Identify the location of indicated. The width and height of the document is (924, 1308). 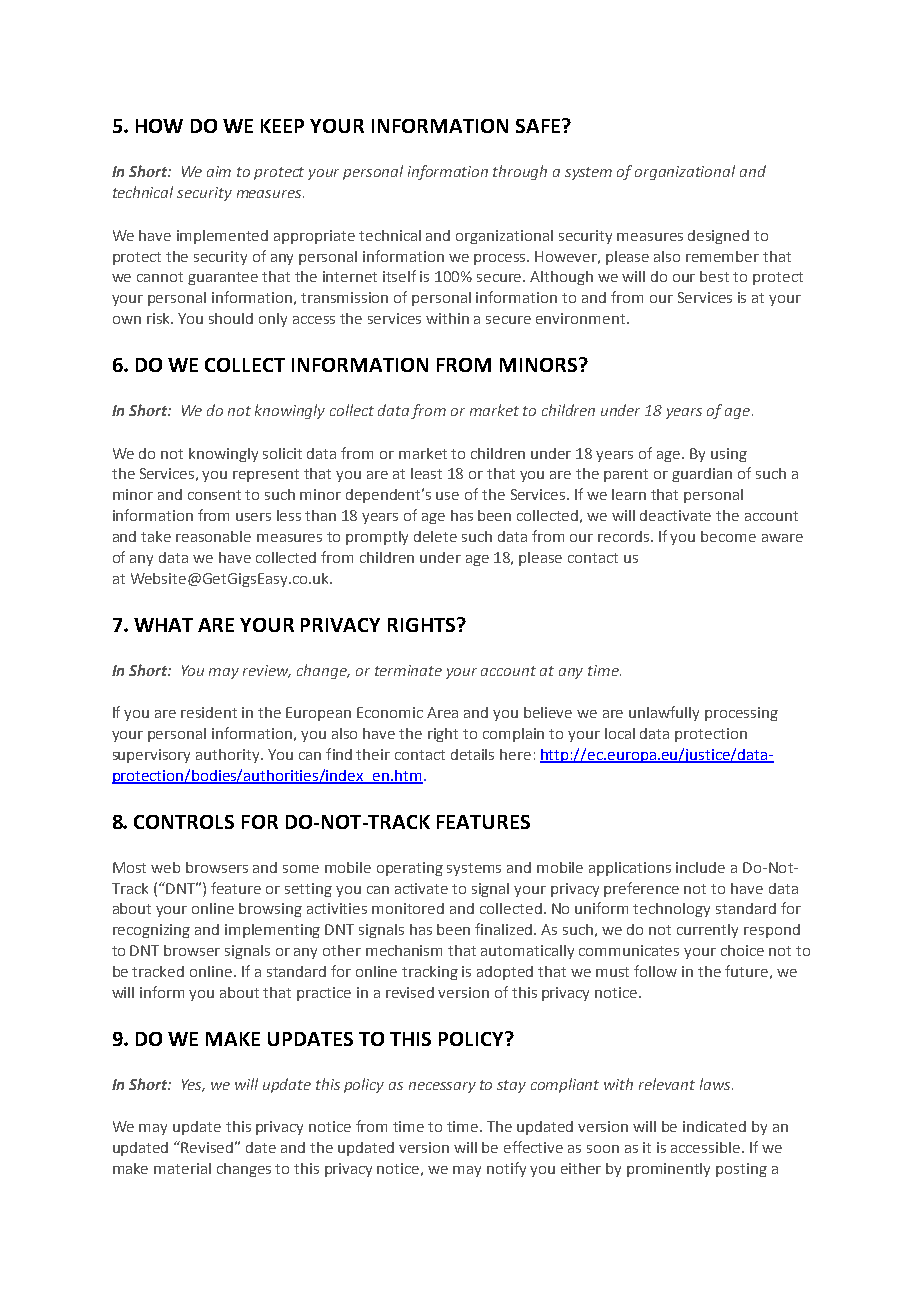
(714, 1126).
